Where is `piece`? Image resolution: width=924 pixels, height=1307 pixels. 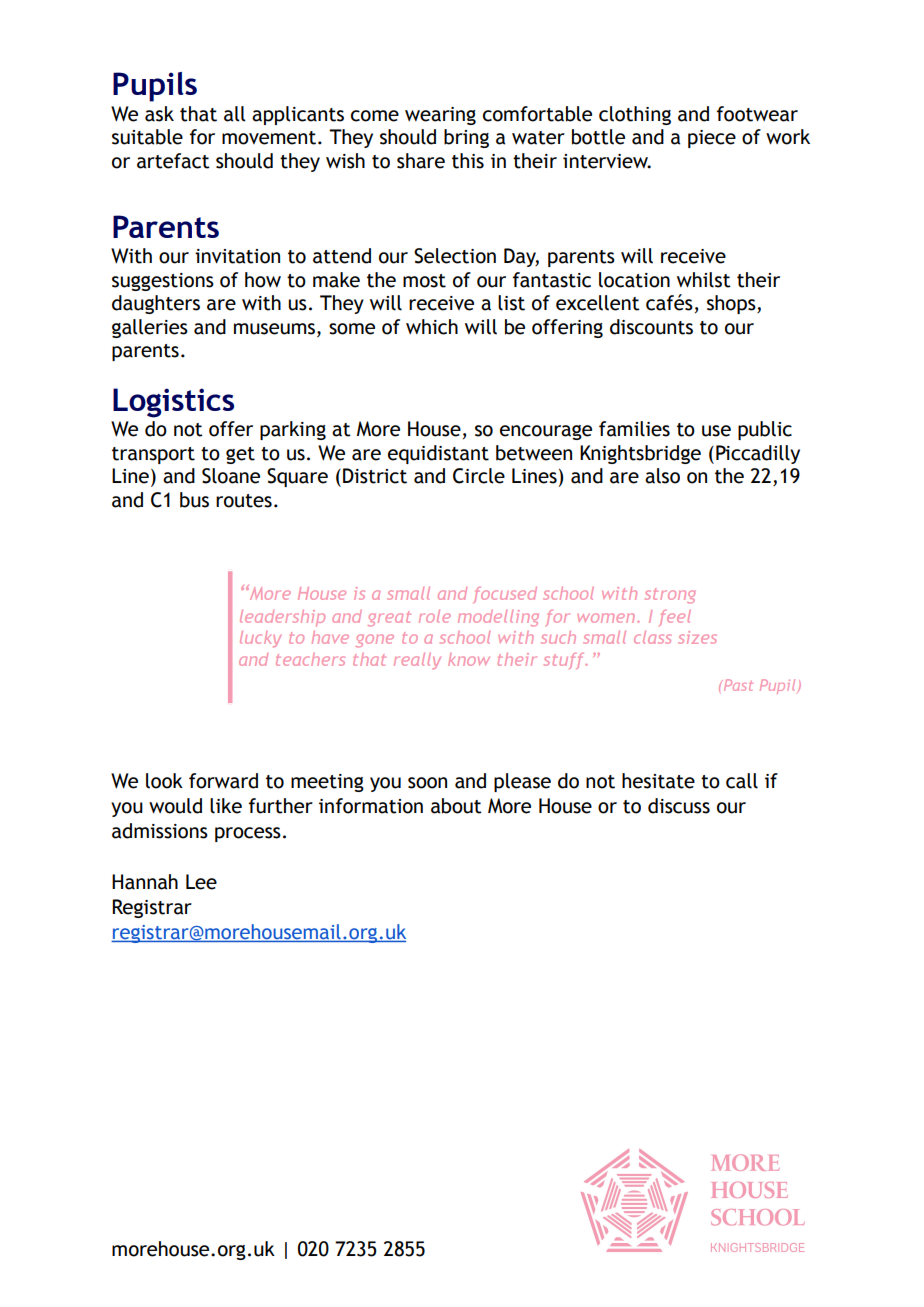
piece is located at coordinates (712, 139).
